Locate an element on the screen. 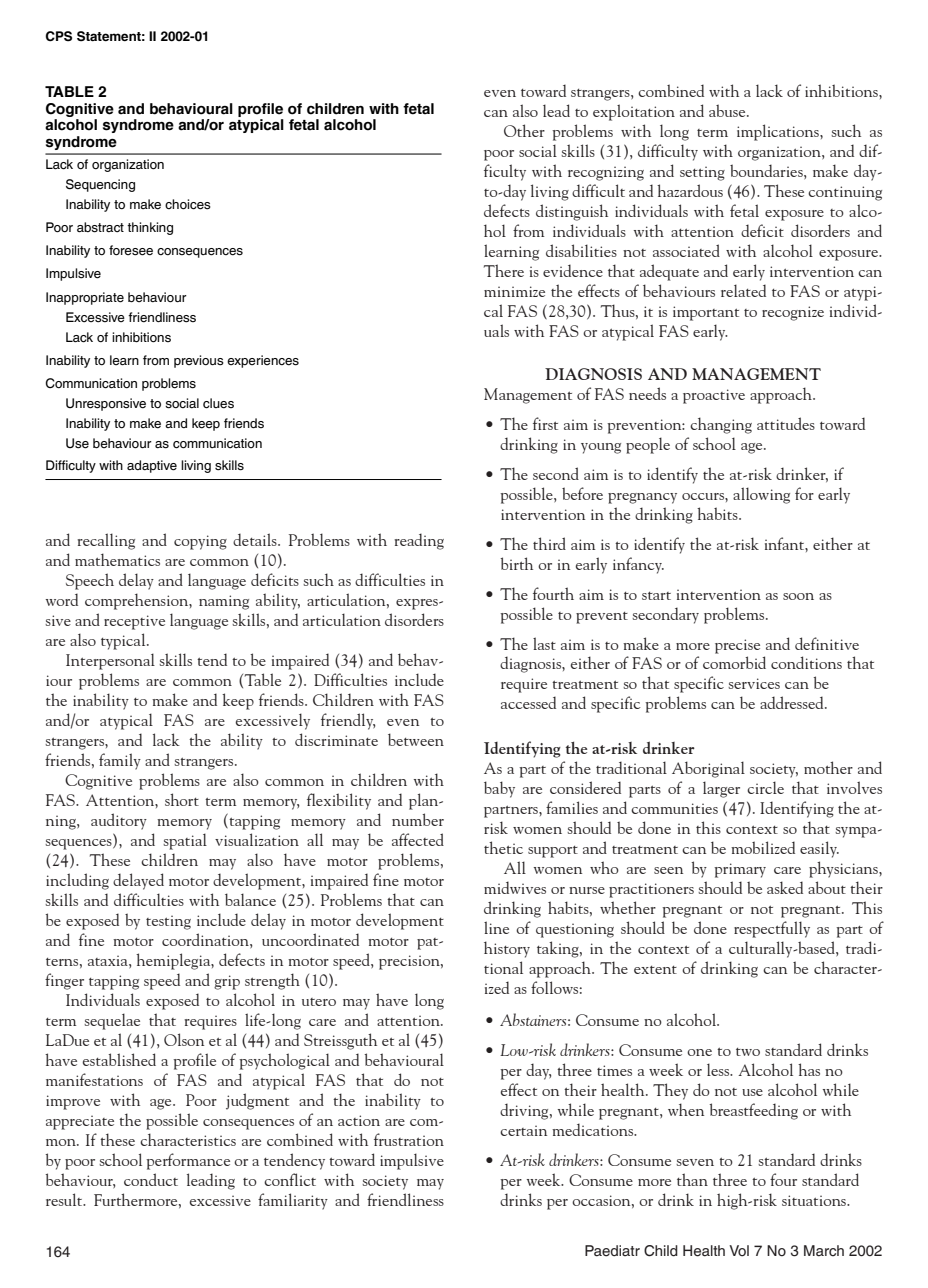  precise is located at coordinates (737, 646).
